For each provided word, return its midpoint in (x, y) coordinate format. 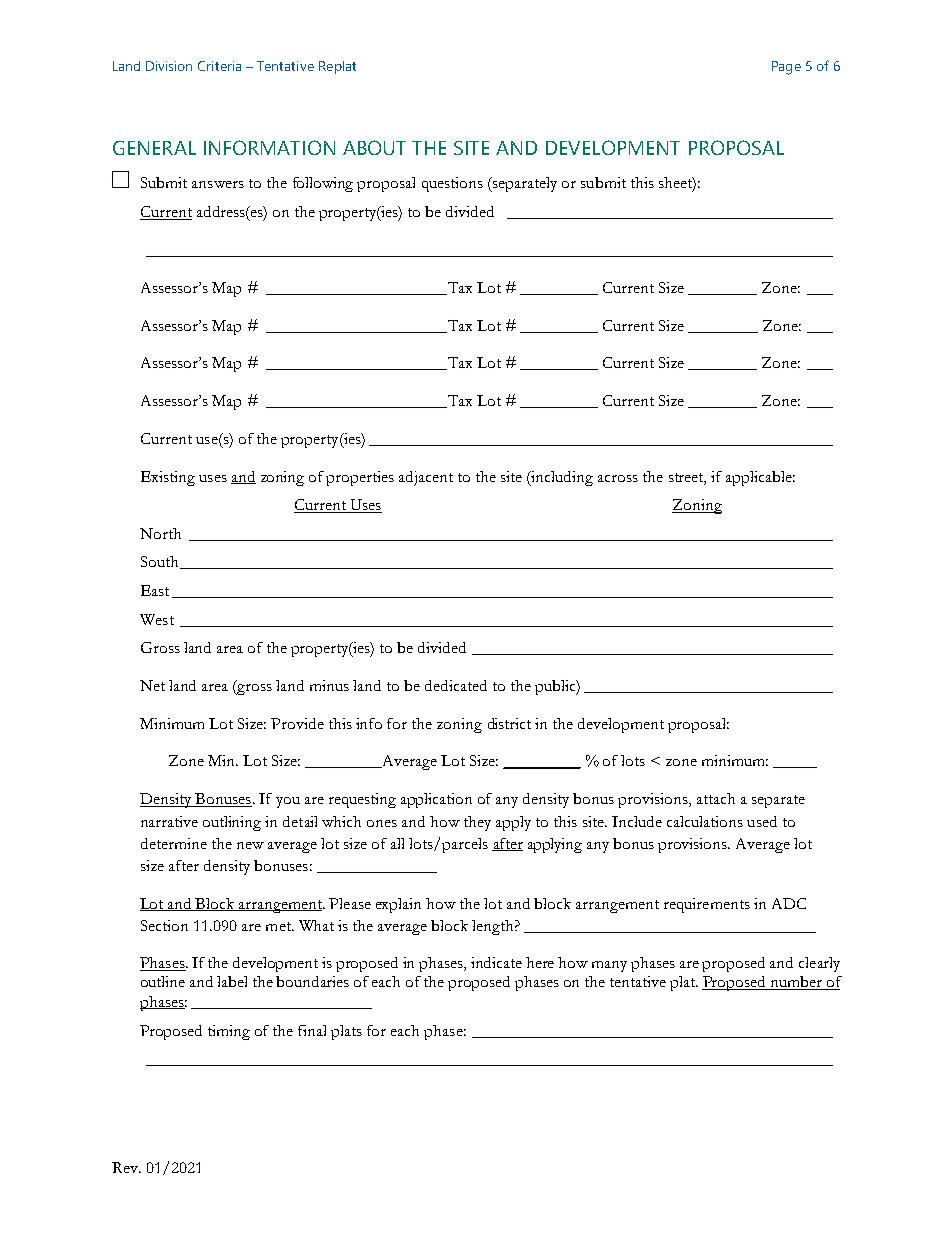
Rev (126, 1167)
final (312, 1030)
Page (786, 68)
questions (452, 184)
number (796, 983)
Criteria (219, 66)
